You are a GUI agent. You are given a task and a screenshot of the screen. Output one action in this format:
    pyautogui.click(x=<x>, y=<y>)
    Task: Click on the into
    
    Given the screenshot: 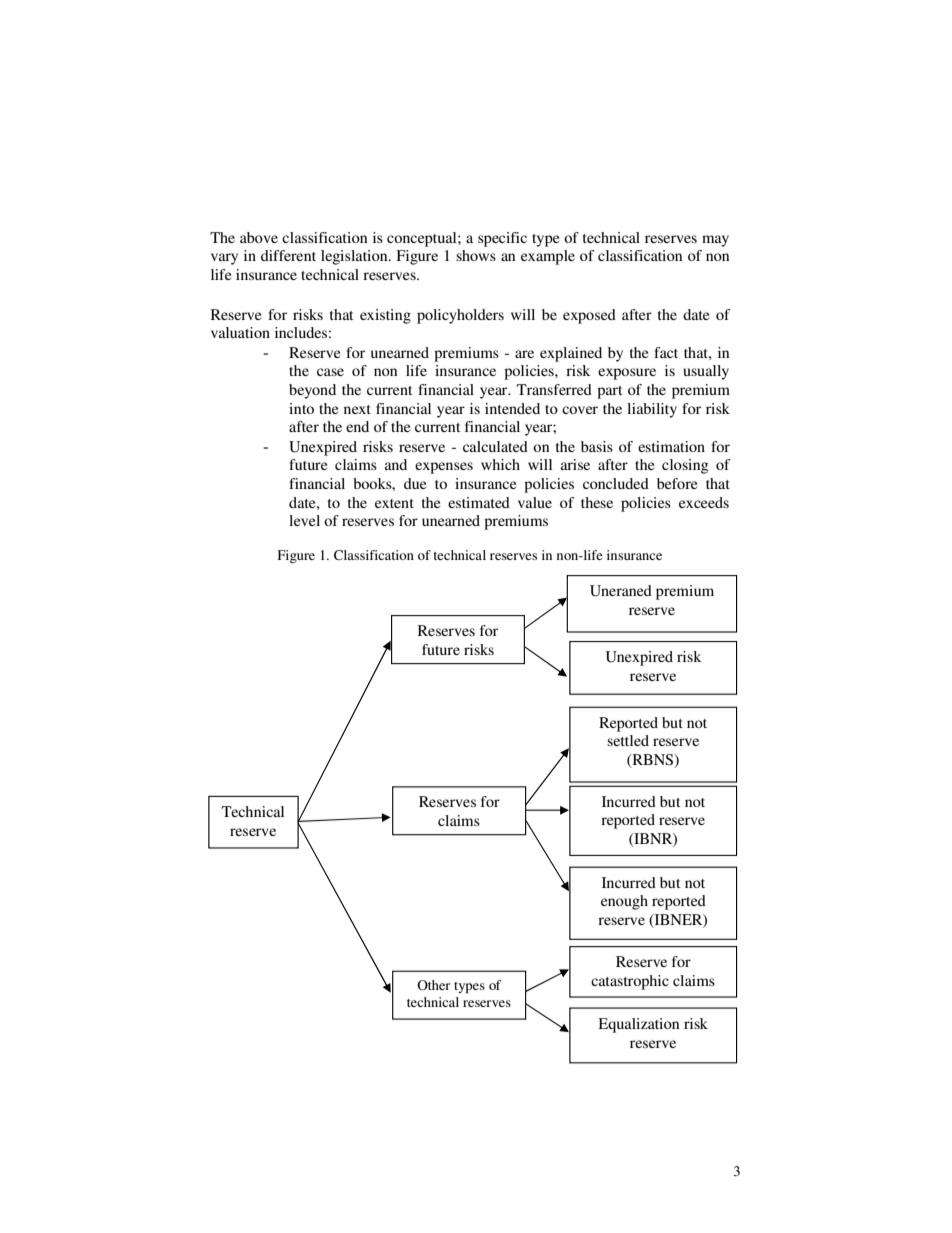 What is the action you would take?
    pyautogui.click(x=301, y=408)
